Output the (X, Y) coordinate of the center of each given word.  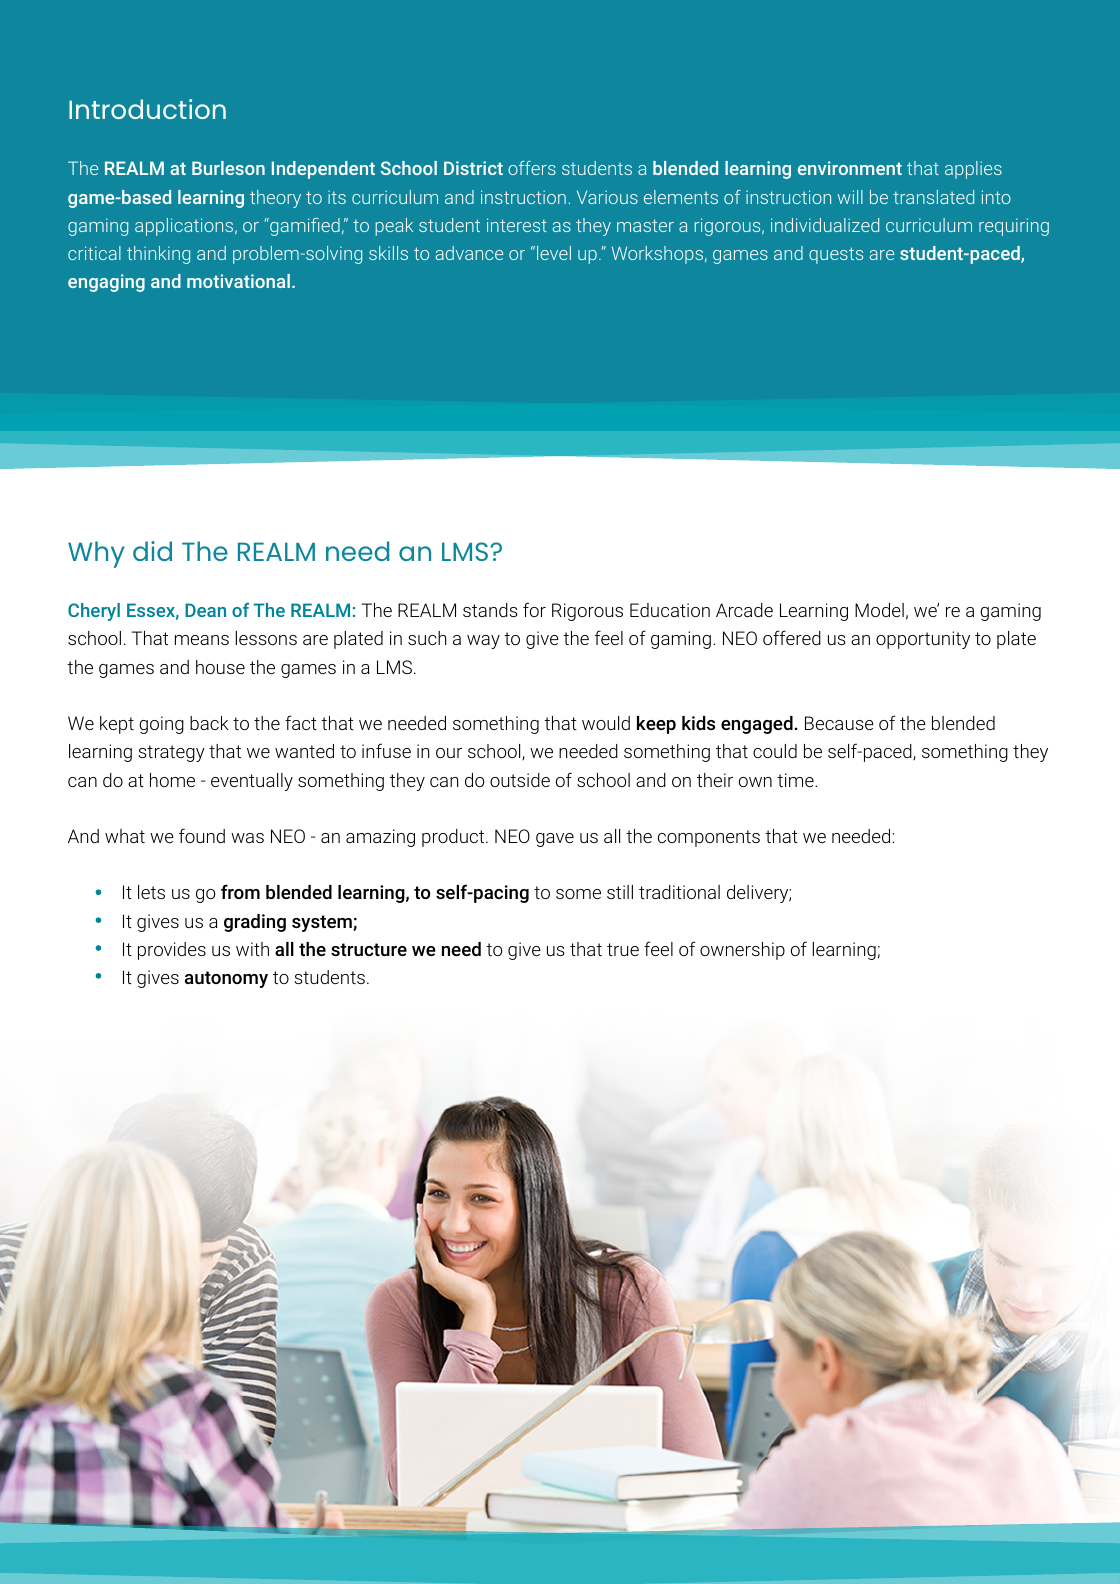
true (623, 949)
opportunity (923, 640)
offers (532, 168)
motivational (238, 281)
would (606, 723)
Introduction (147, 109)
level (554, 253)
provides (172, 951)
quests (836, 255)
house (220, 667)
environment (850, 168)
